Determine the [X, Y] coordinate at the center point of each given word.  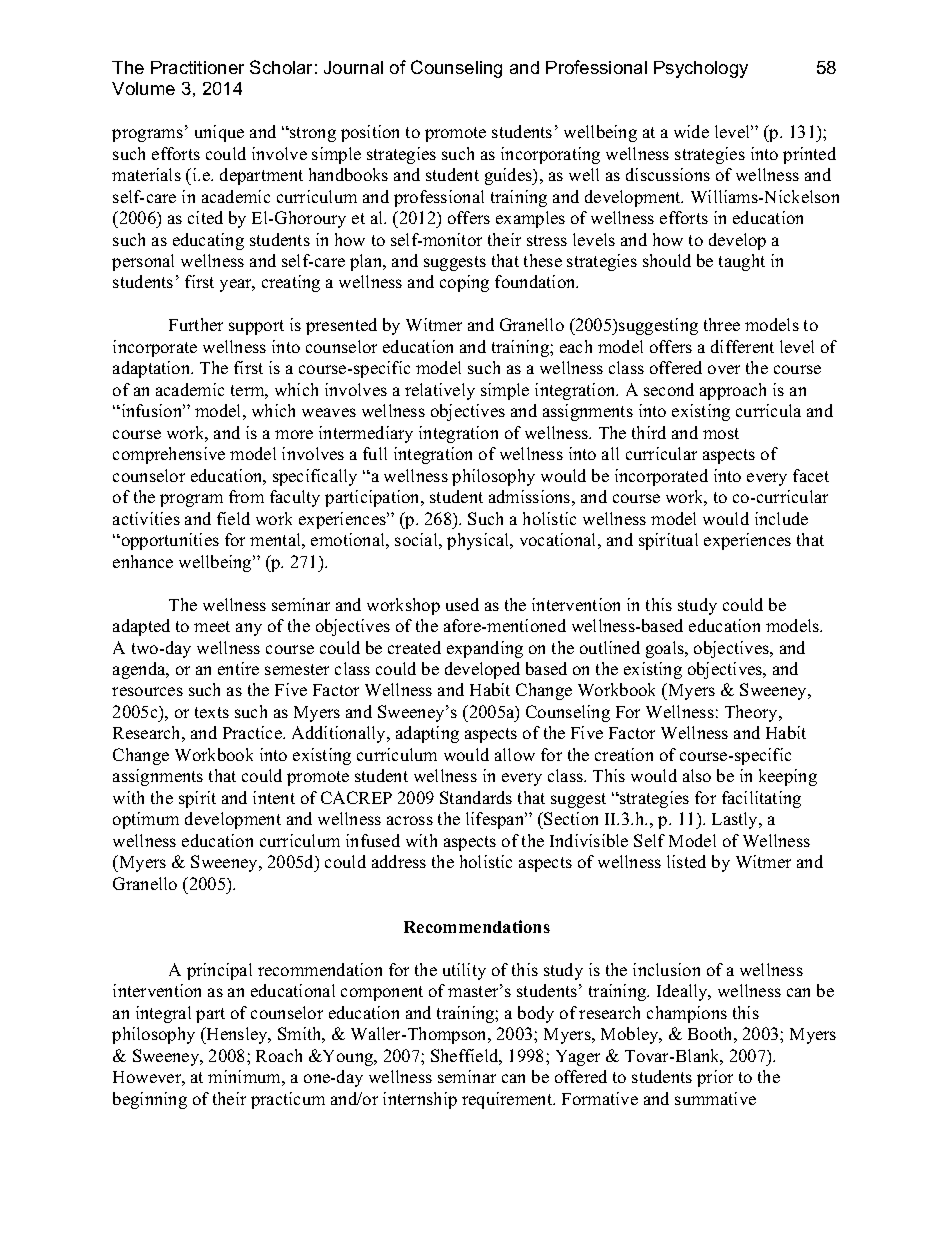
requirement [508, 1100]
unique [219, 133]
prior [715, 1078]
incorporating [550, 155]
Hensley [237, 1035]
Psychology [701, 69]
